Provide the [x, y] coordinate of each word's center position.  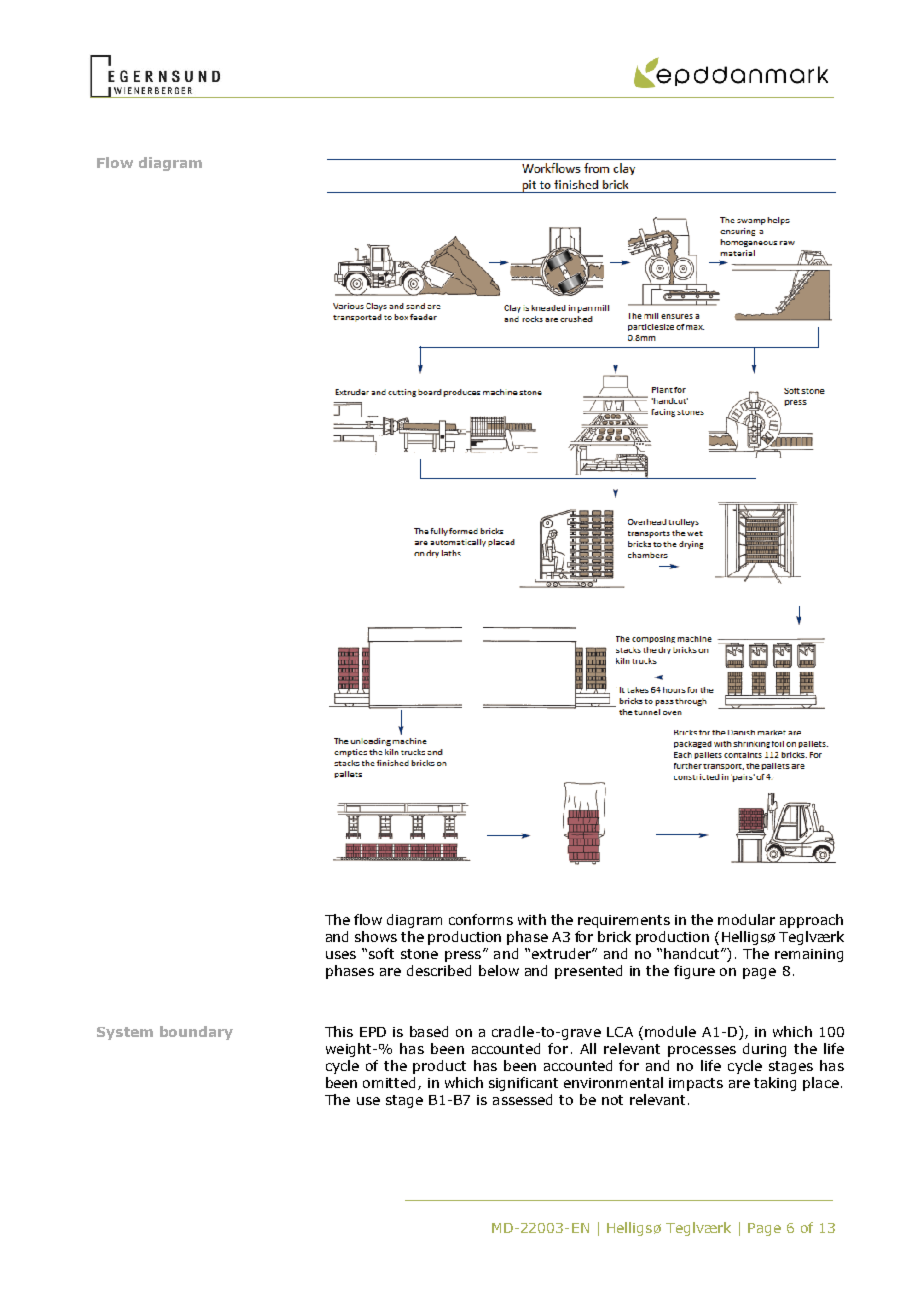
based [429, 1031]
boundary [196, 1033]
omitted [391, 1083]
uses [341, 955]
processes [702, 1051]
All [588, 1048]
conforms [481, 919]
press [463, 956]
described [439, 970]
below [499, 970]
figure [694, 972]
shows [376, 936]
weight [350, 1050]
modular [746, 919]
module [670, 1031]
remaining [809, 955]
